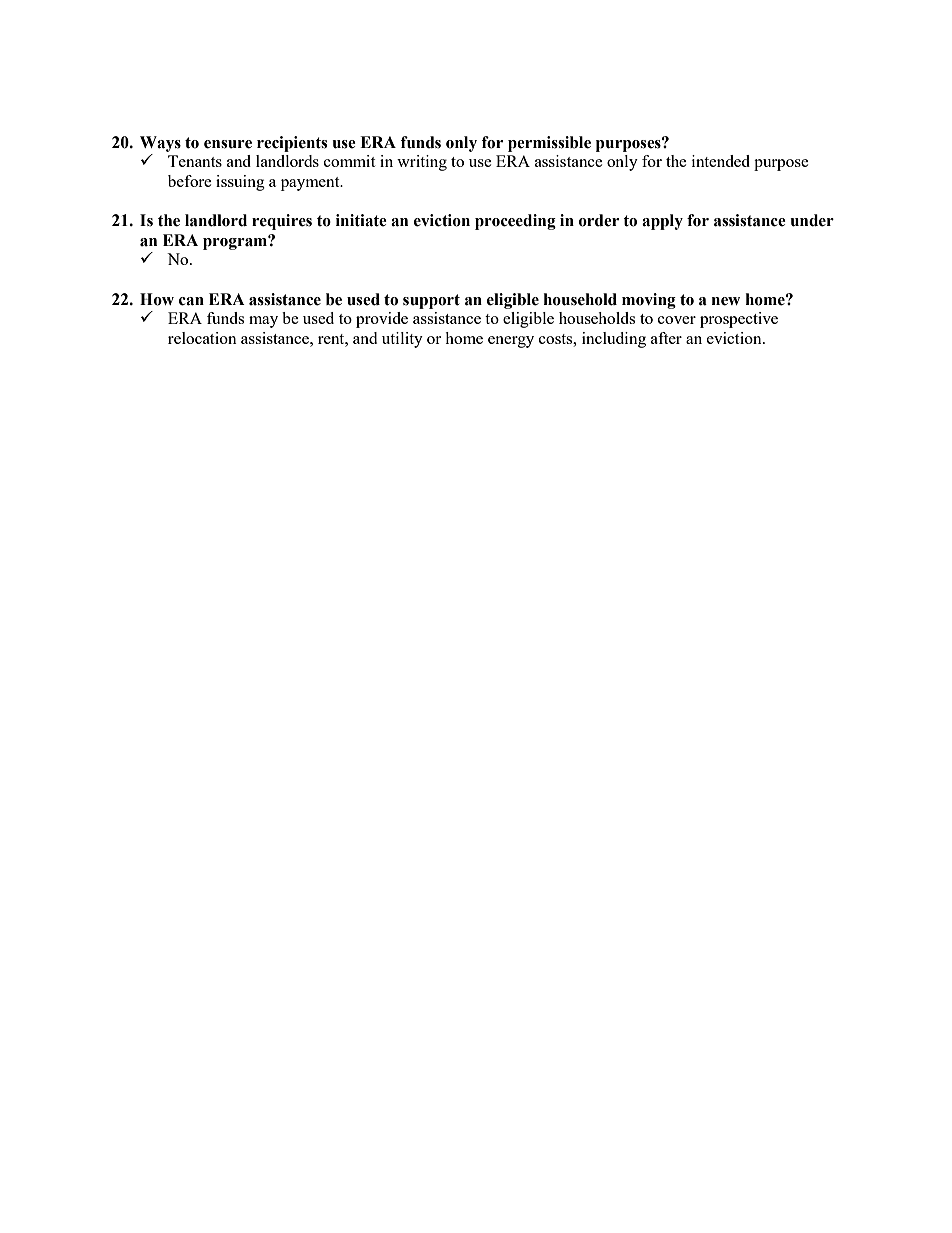 Image resolution: width=952 pixels, height=1233 pixels. I want to click on relocation, so click(202, 338).
